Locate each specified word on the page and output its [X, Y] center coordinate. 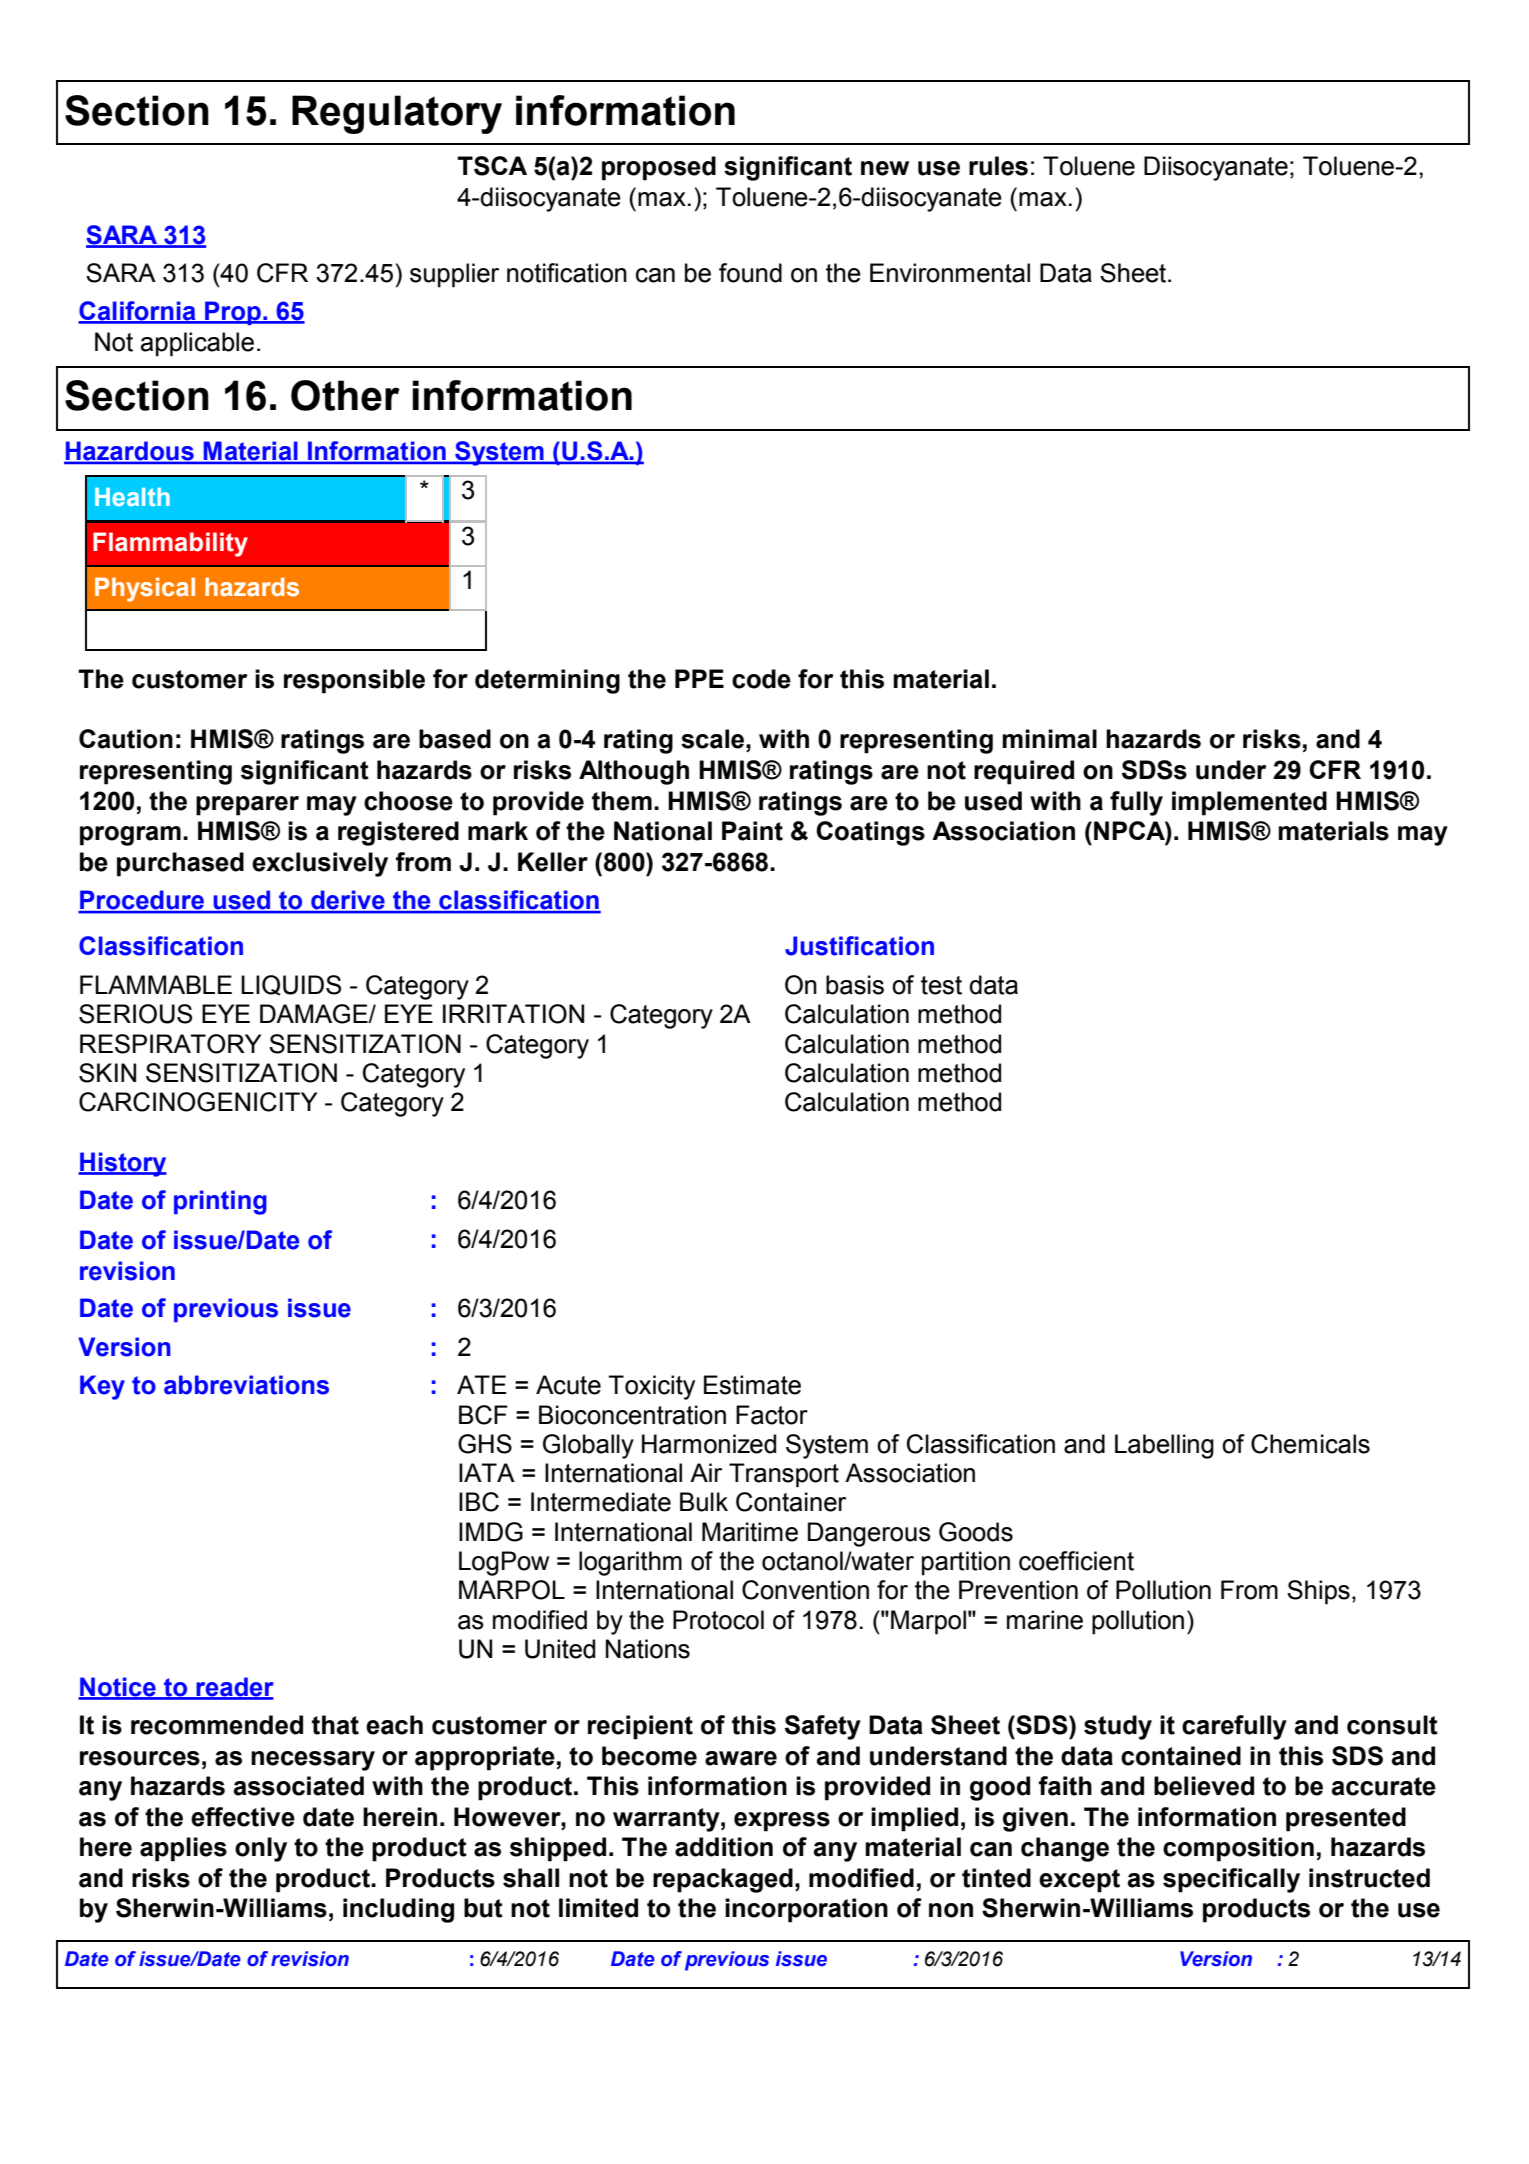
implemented [1249, 803]
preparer [247, 806]
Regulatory [397, 114]
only [261, 1849]
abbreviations [246, 1385]
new [885, 168]
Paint [752, 831]
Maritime [750, 1532]
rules [998, 166]
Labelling [1164, 1446]
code [761, 679]
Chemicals [1310, 1444]
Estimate [752, 1385]
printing [220, 1202]
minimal [1049, 739]
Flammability [170, 544]
